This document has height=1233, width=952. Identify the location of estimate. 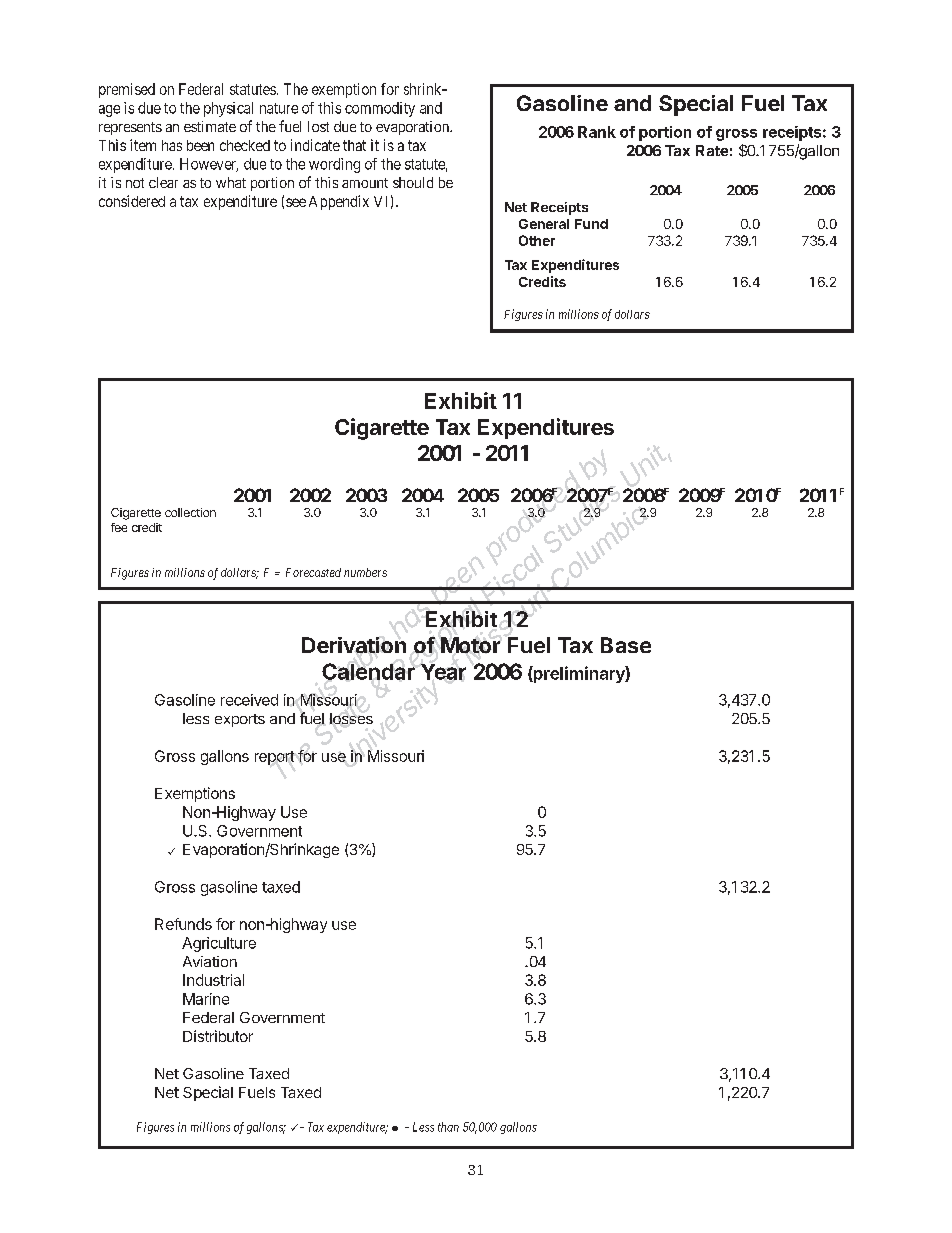
(210, 126).
